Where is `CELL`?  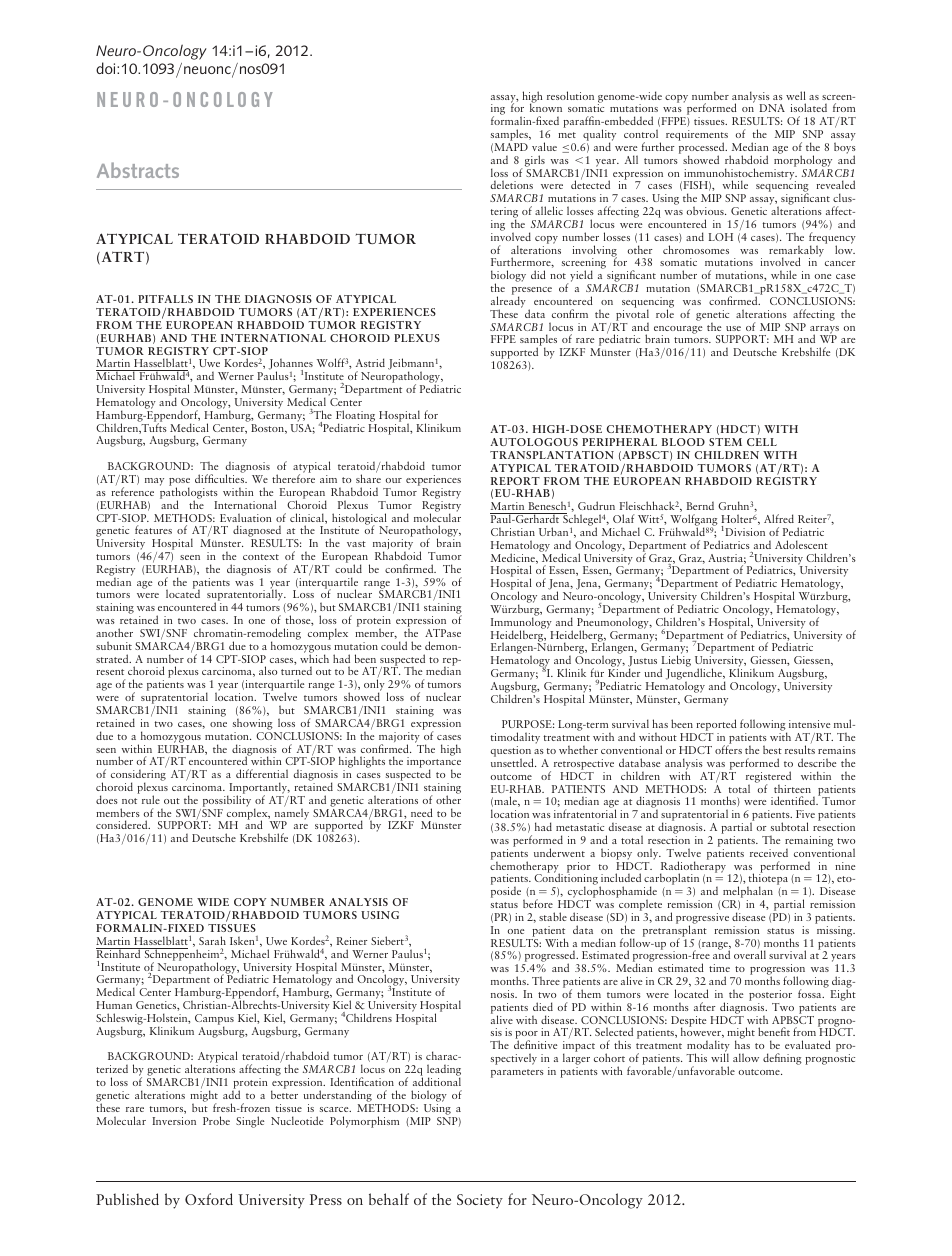 CELL is located at coordinates (762, 442).
